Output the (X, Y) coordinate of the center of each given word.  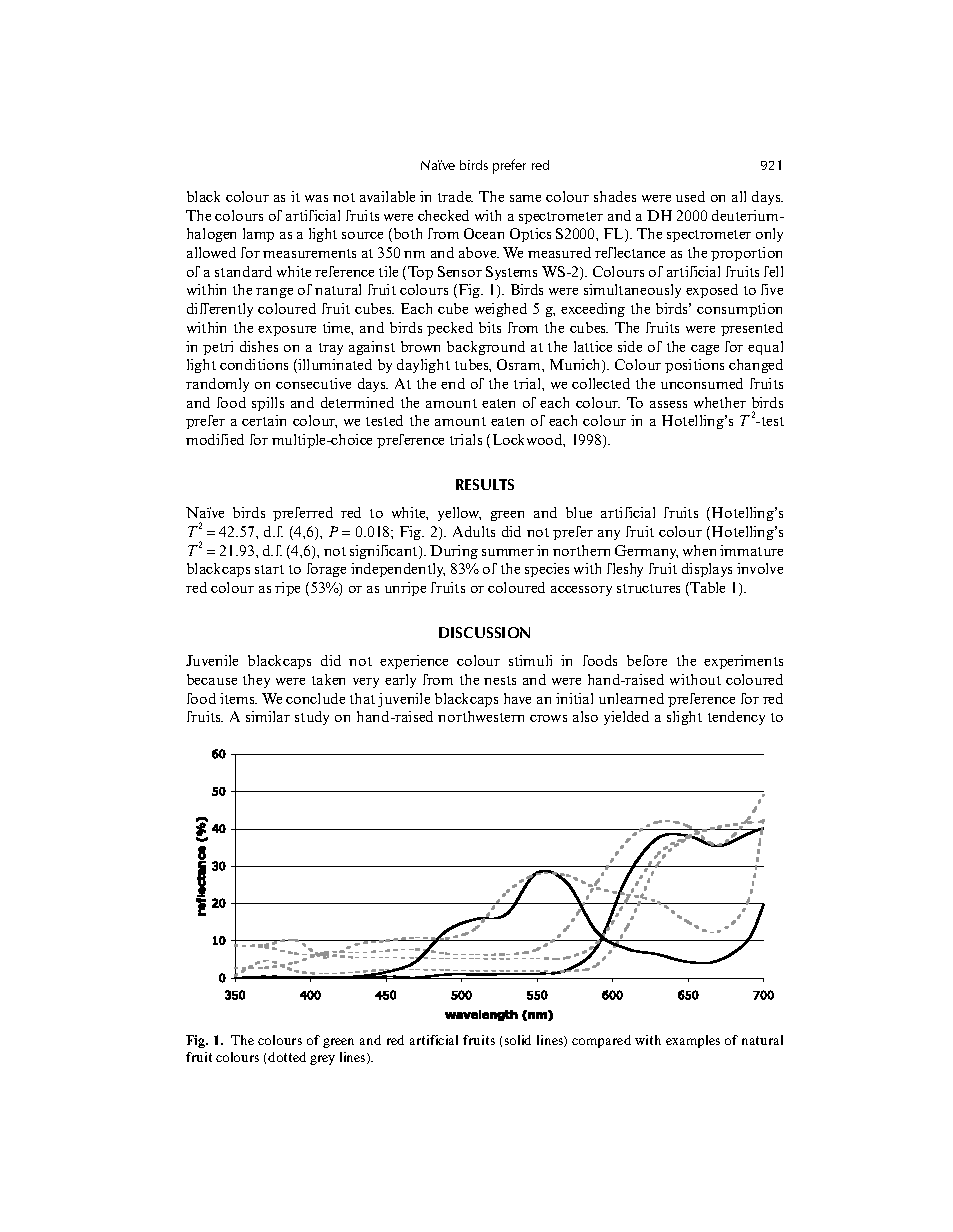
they (256, 681)
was (316, 198)
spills (268, 404)
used (690, 196)
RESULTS (485, 484)
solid (518, 1040)
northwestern (481, 716)
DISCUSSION (484, 632)
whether (720, 402)
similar (268, 716)
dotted (287, 1057)
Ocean (484, 233)
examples (693, 1041)
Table (707, 587)
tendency (736, 718)
